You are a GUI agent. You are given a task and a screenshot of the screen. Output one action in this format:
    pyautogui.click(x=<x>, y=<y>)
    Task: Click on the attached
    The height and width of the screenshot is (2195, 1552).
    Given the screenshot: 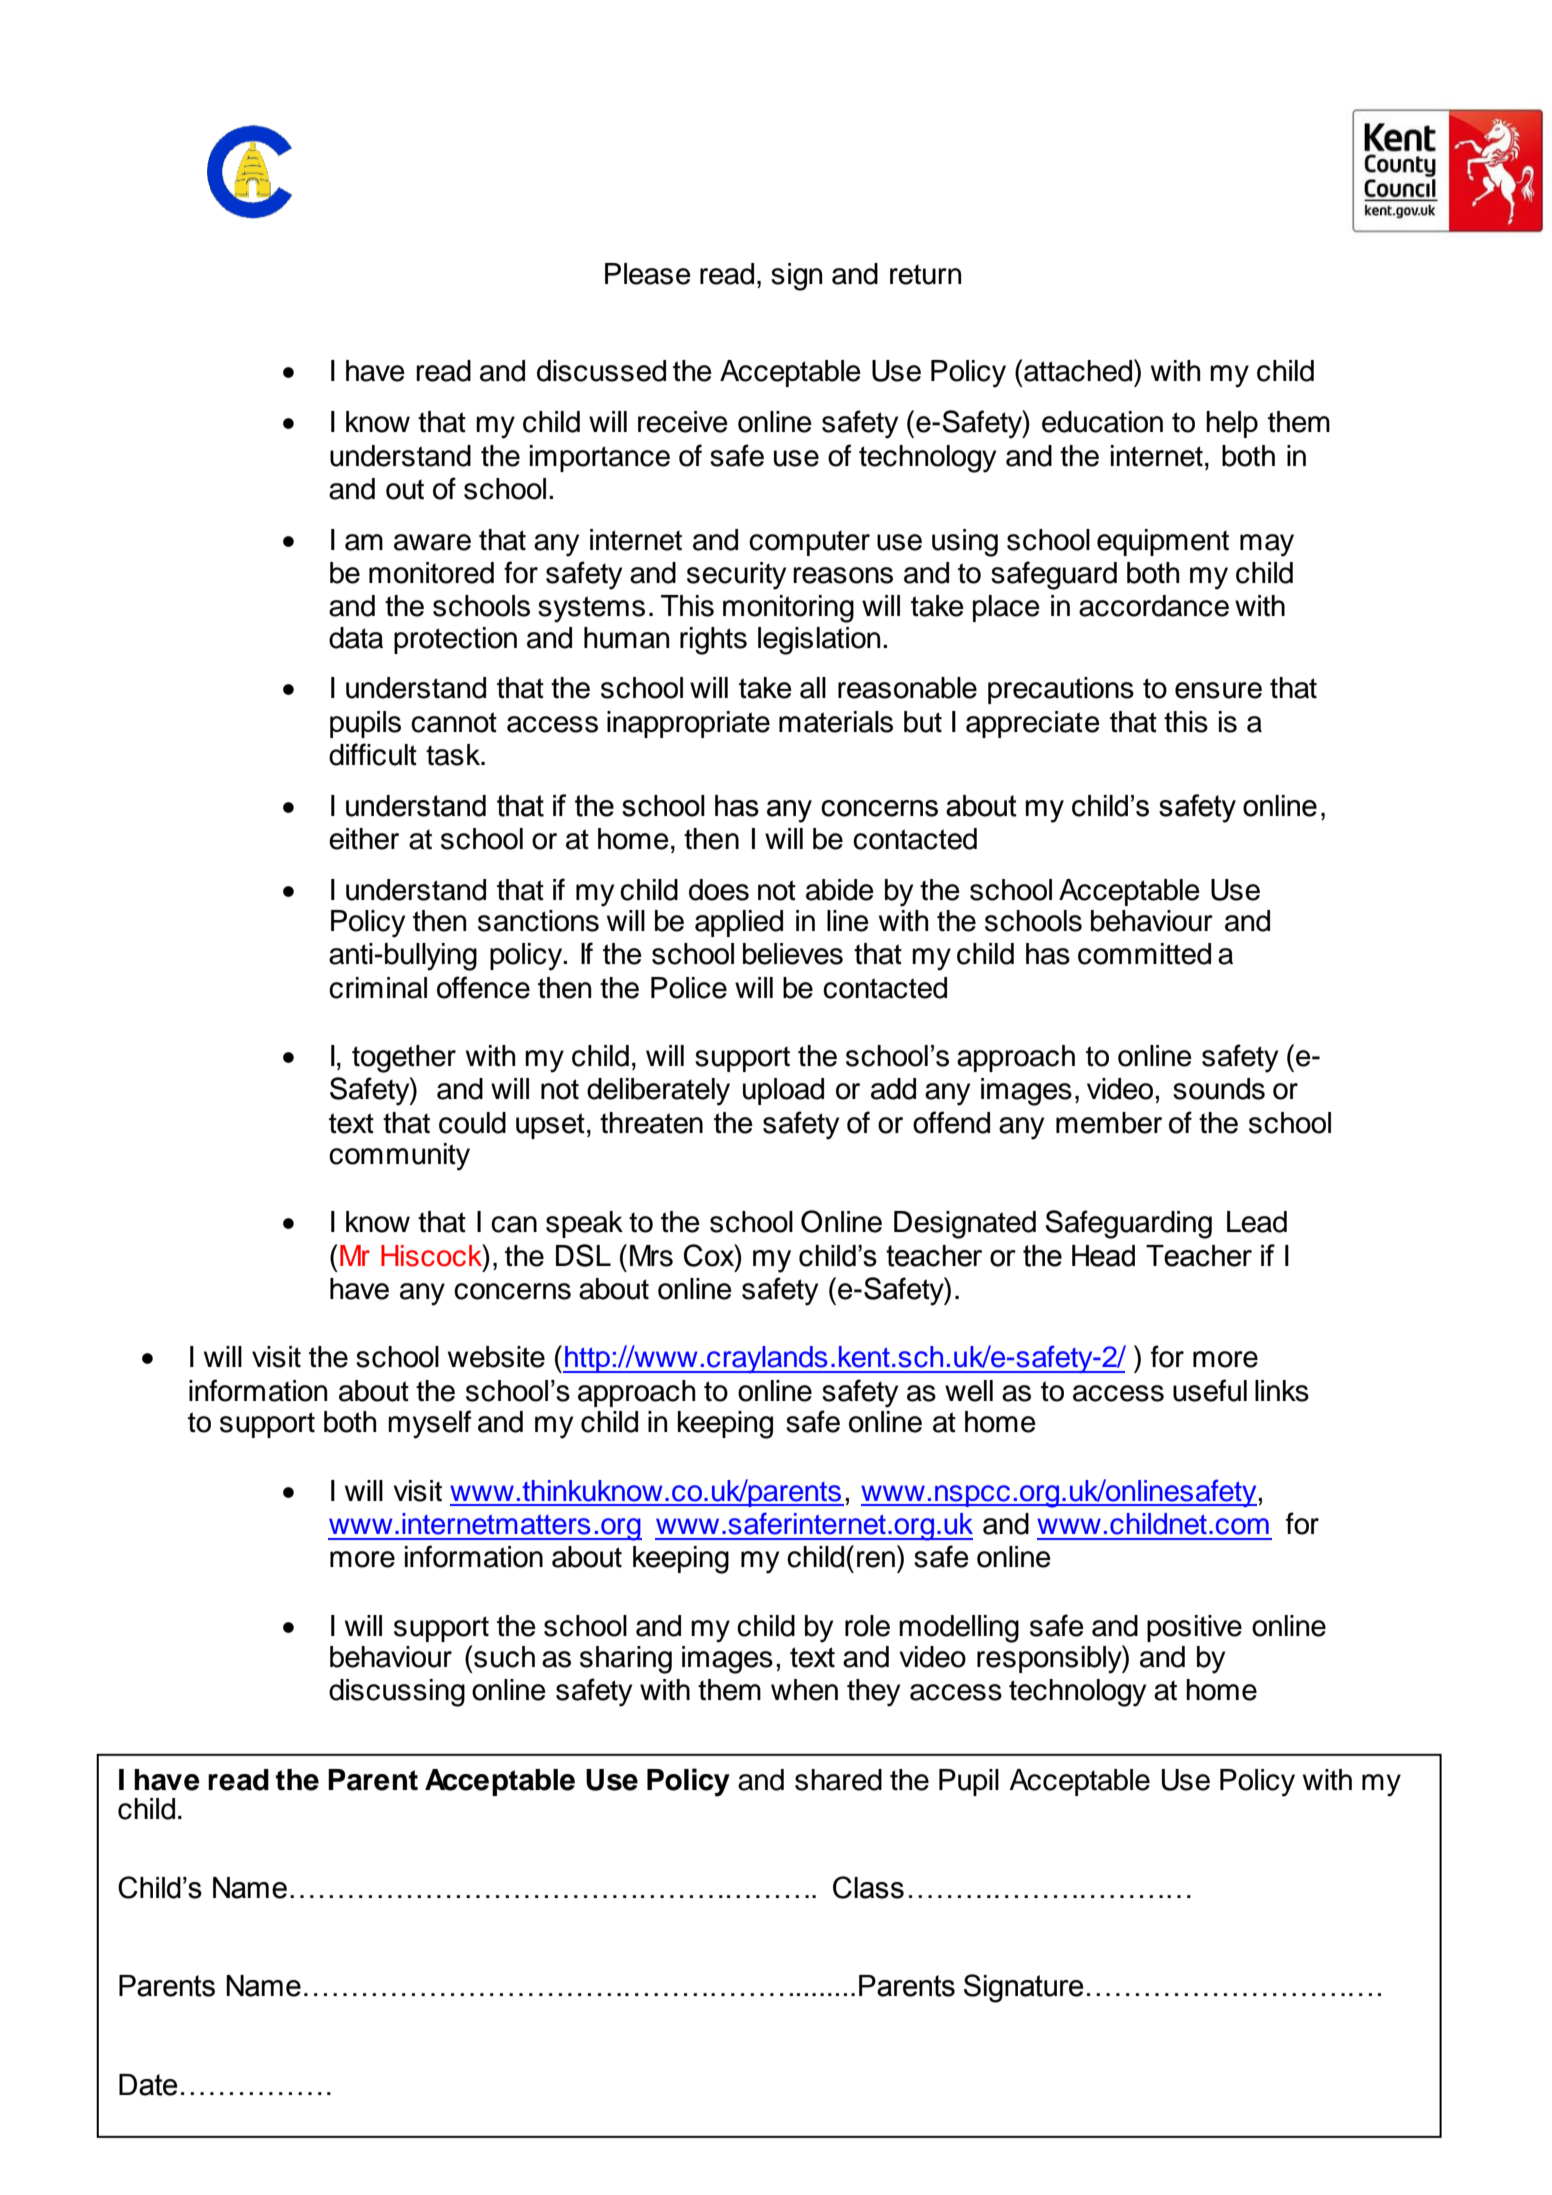 What is the action you would take?
    pyautogui.click(x=1078, y=371)
